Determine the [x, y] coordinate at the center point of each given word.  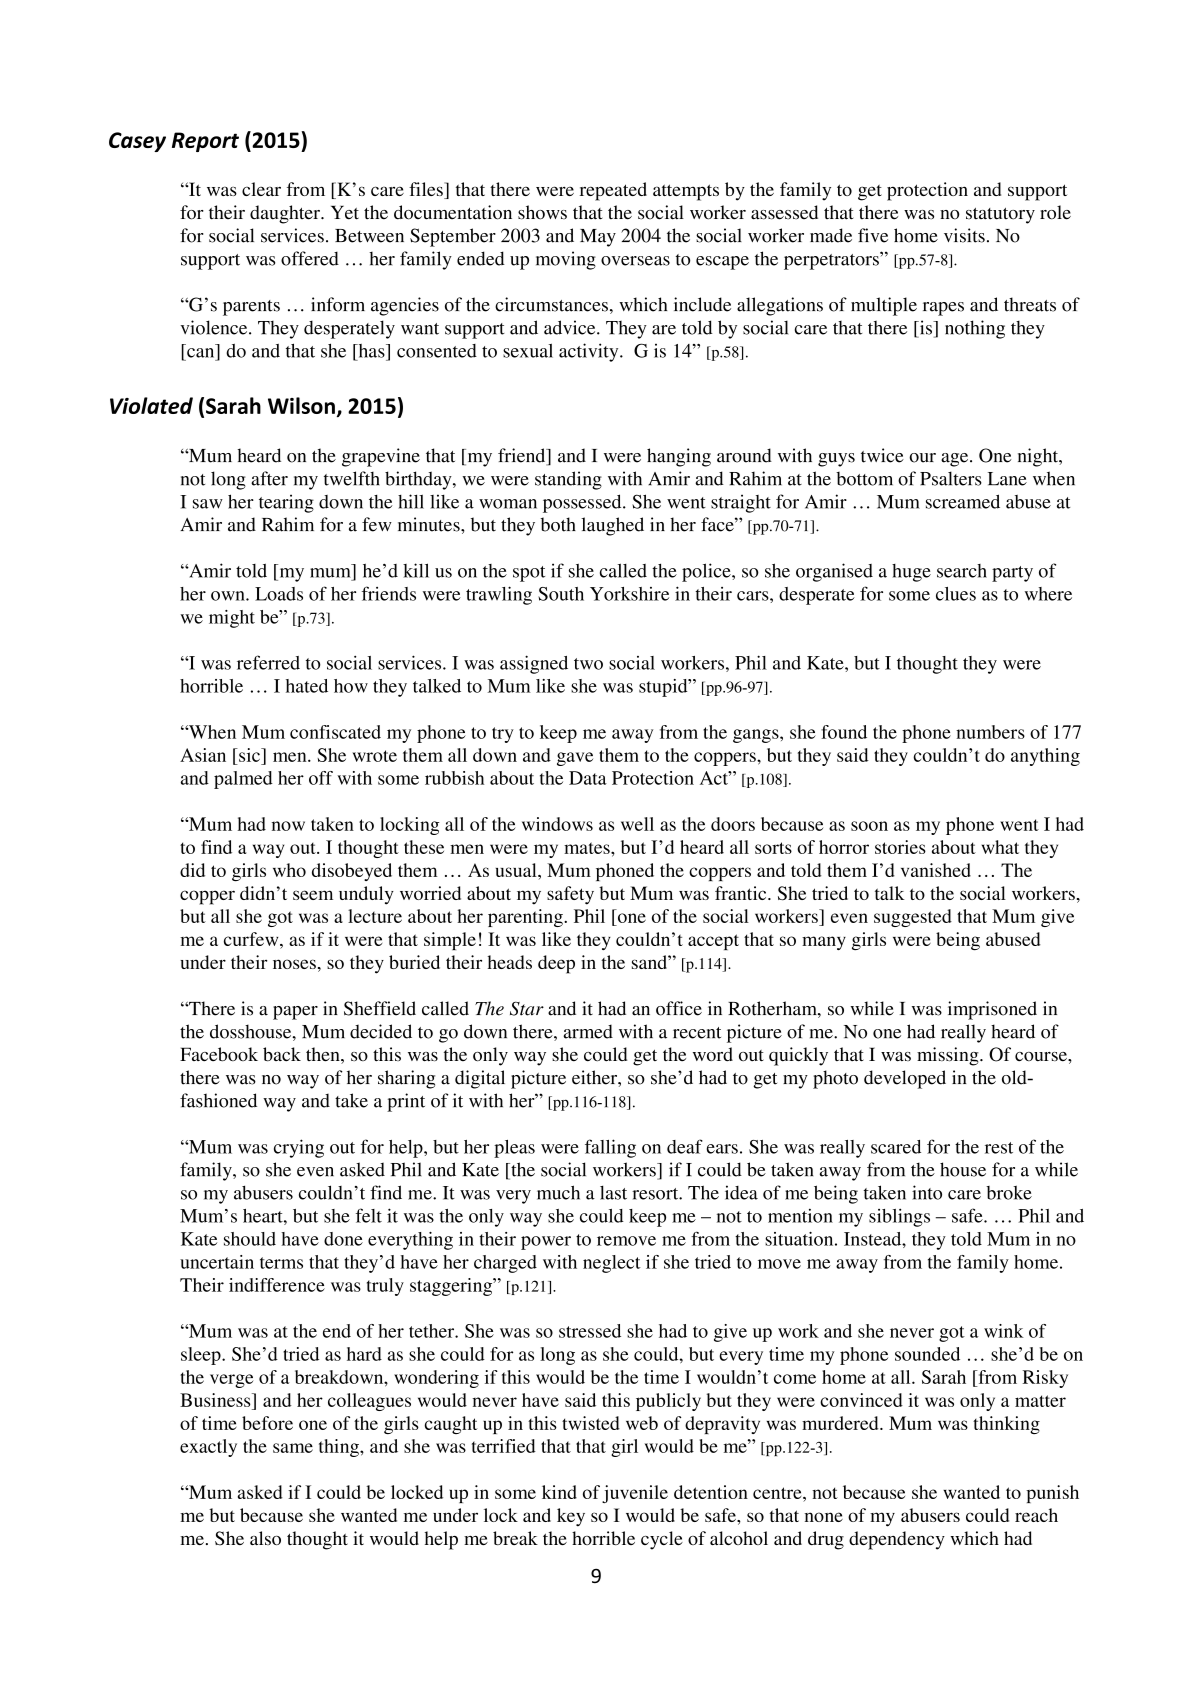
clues [956, 594]
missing [949, 1056]
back [282, 1054]
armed [588, 1031]
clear [261, 189]
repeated [613, 191]
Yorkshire [629, 594]
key [571, 1517]
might [232, 619]
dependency [897, 1540]
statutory [1000, 216]
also [265, 1538]
